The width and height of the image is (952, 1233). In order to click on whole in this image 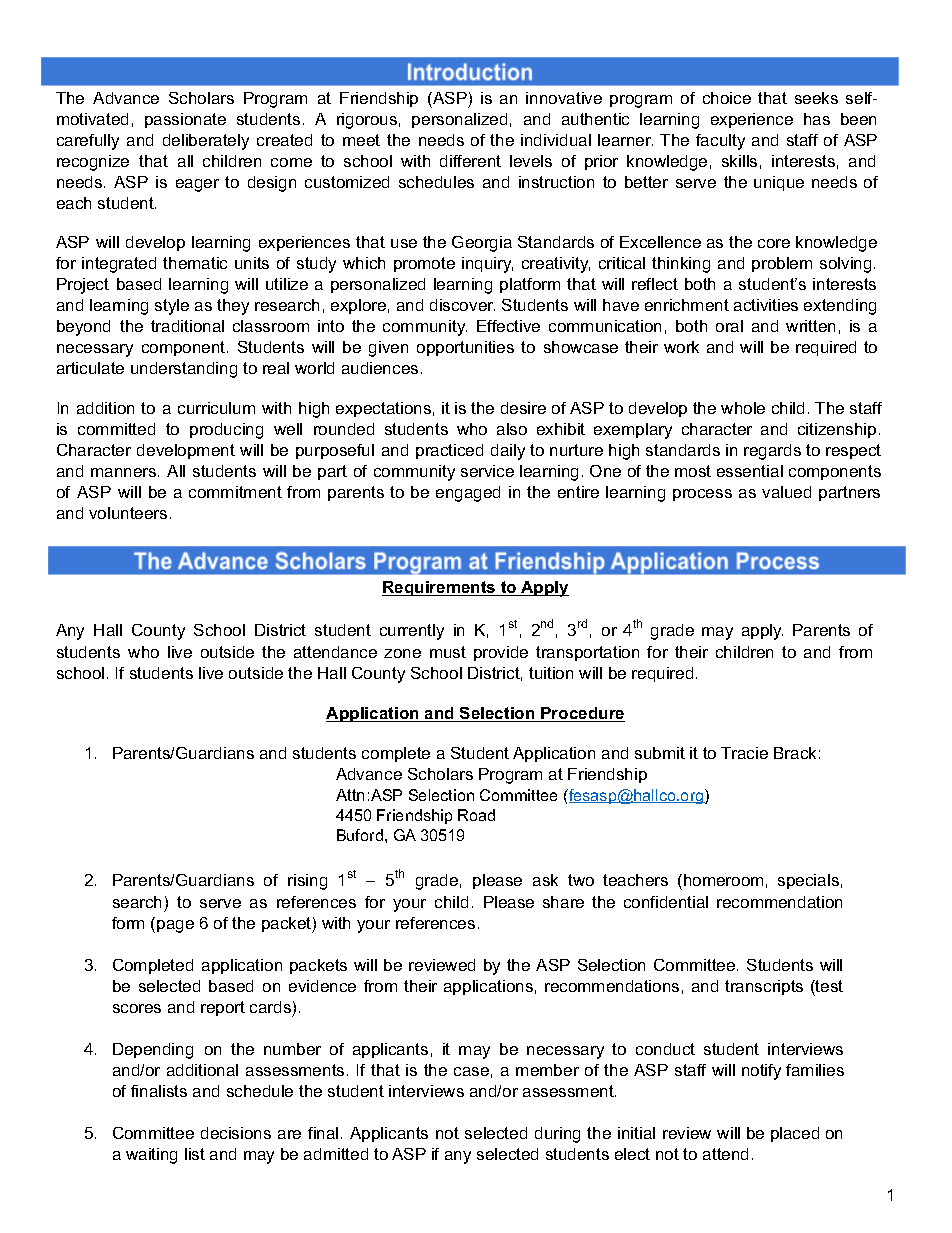, I will do `click(743, 408)`.
